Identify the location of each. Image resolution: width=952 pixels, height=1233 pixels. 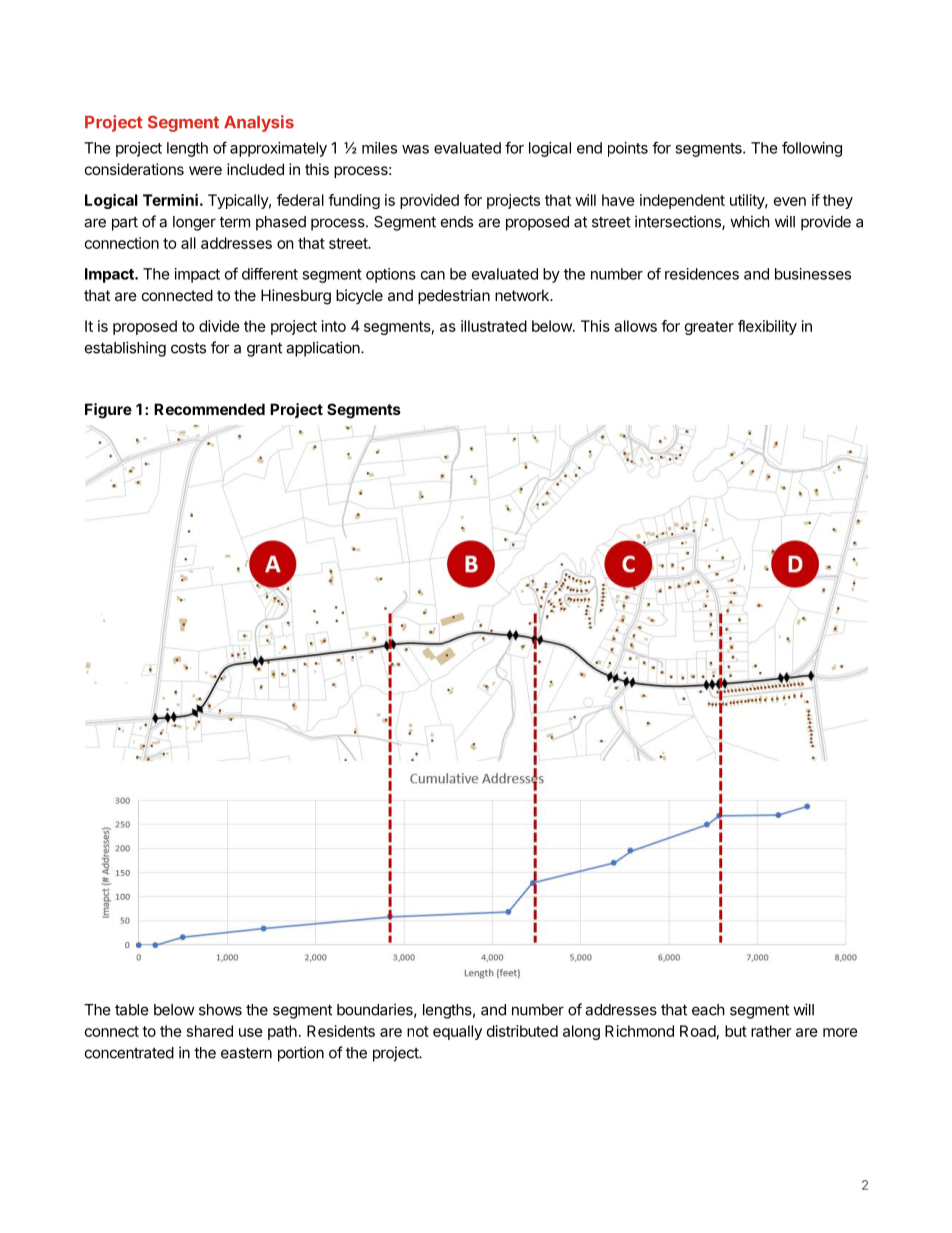
(708, 1010).
